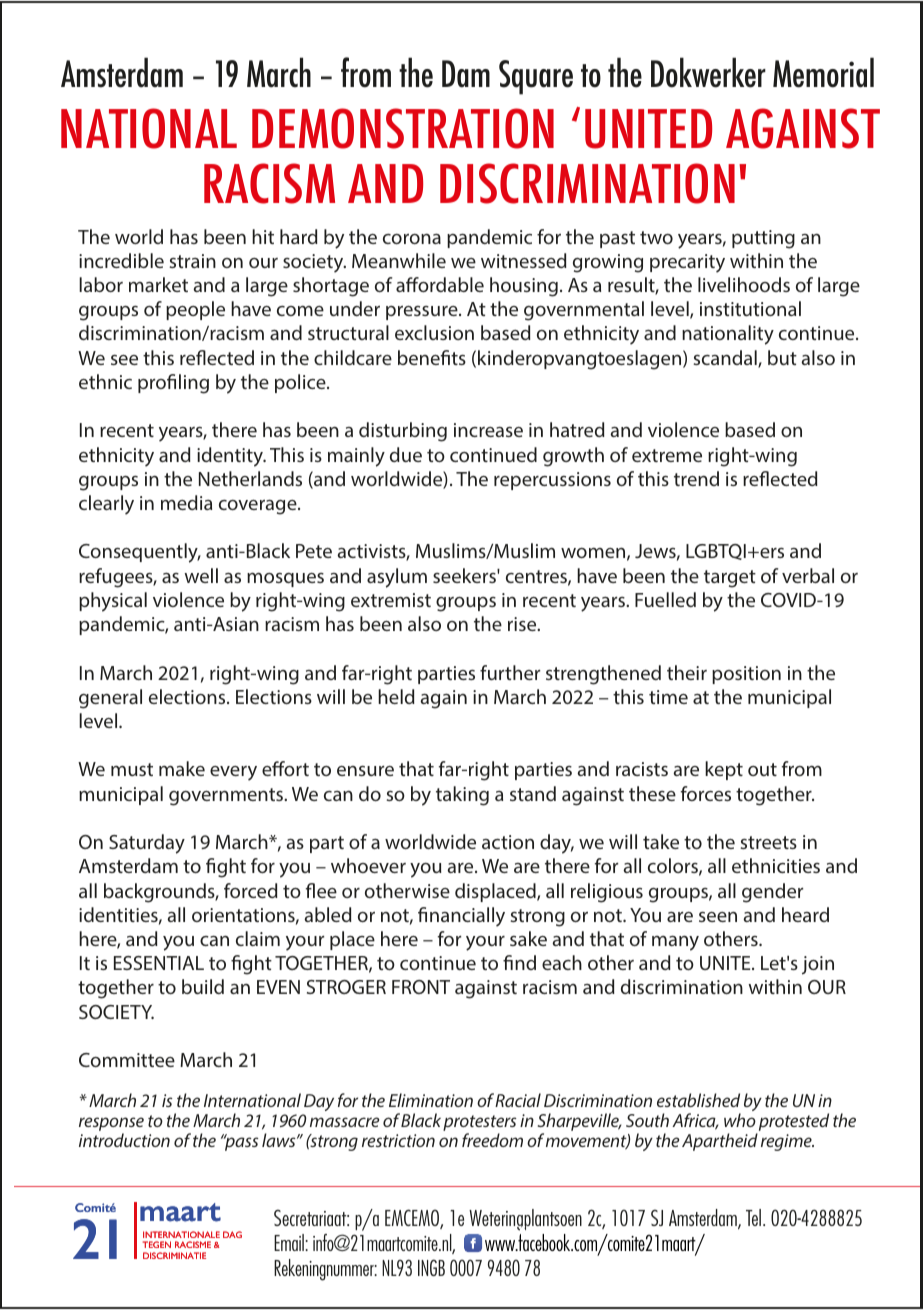 Image resolution: width=924 pixels, height=1311 pixels. What do you see at coordinates (508, 842) in the screenshot?
I see `action` at bounding box center [508, 842].
